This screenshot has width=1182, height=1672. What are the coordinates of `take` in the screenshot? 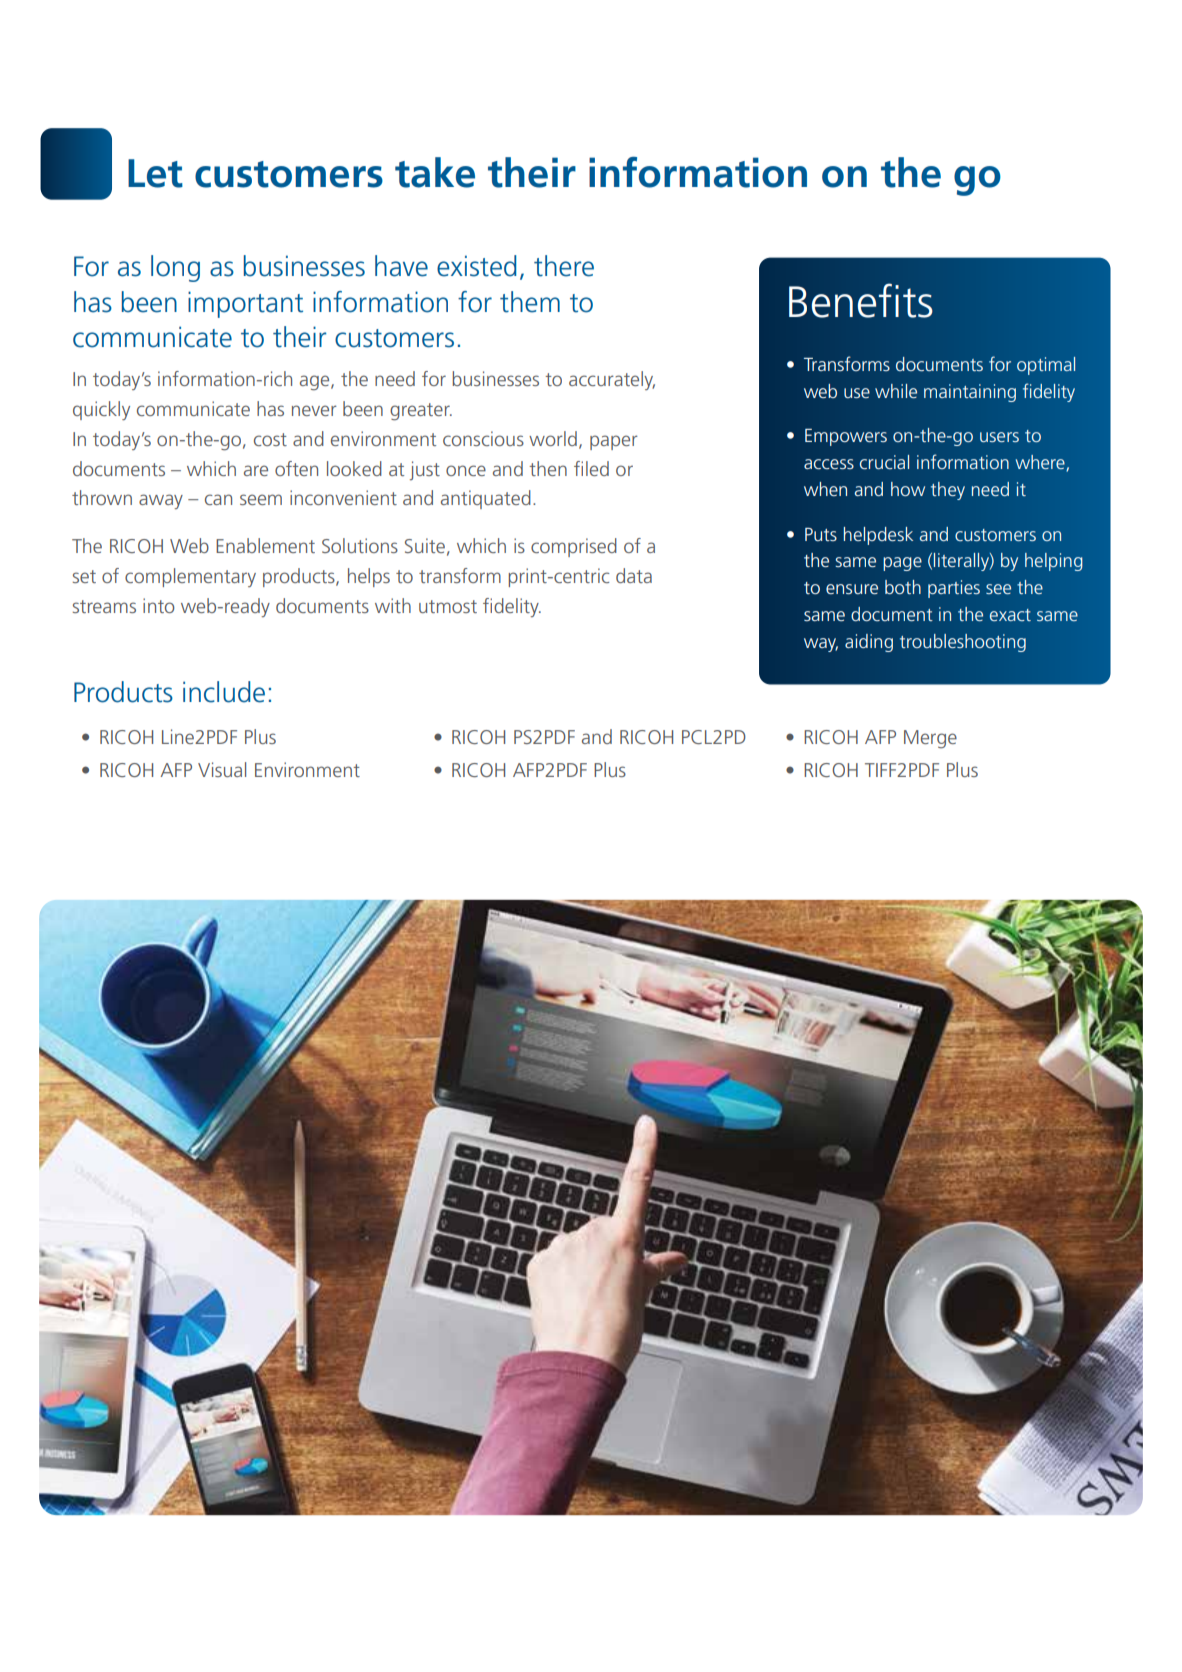 It's located at (435, 172).
